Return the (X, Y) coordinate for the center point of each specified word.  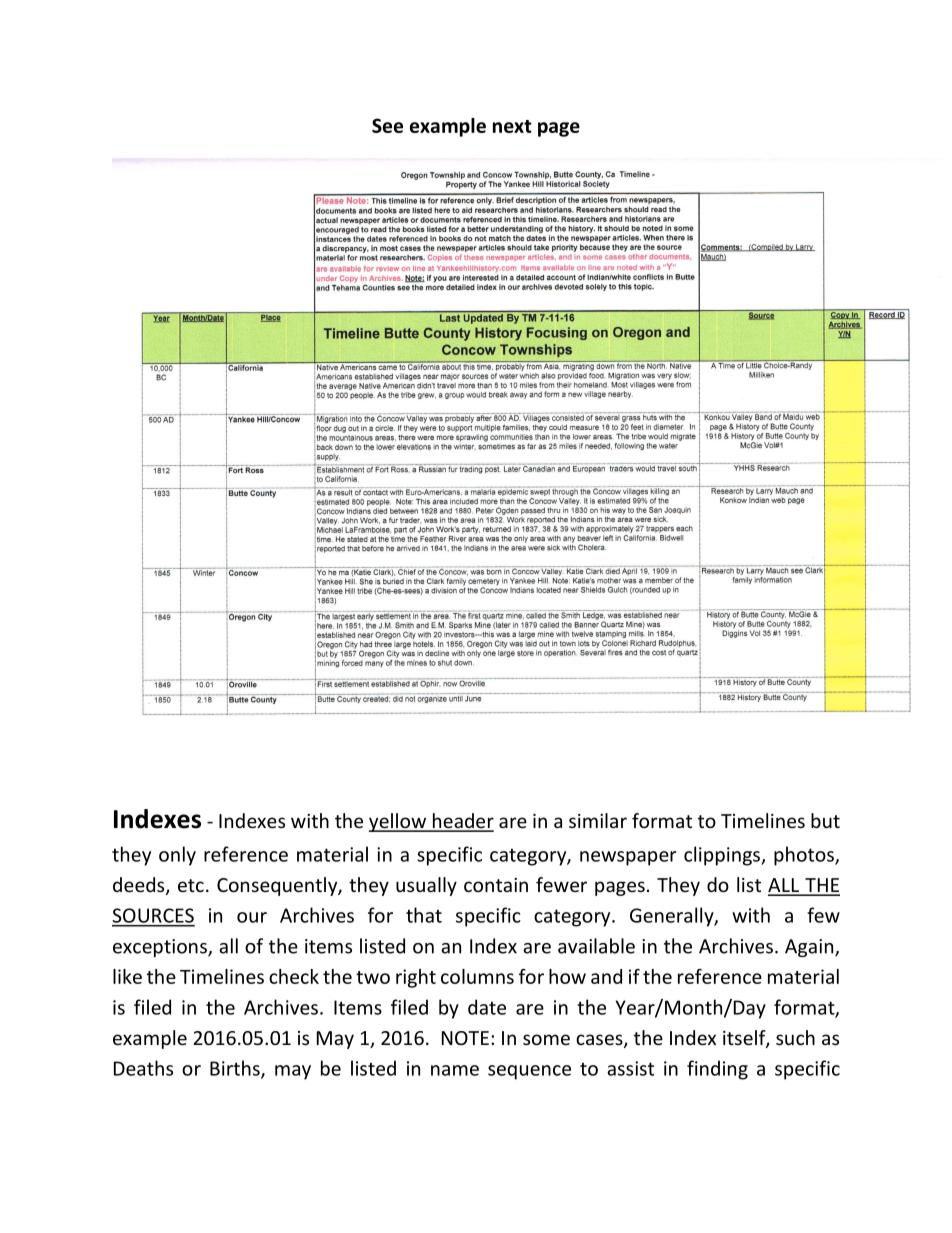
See (387, 125)
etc (191, 885)
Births (236, 1069)
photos (805, 856)
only (177, 856)
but (825, 820)
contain (496, 885)
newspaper (628, 858)
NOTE (465, 1038)
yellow (398, 822)
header (462, 822)
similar (598, 820)
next (512, 126)
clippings (723, 856)
